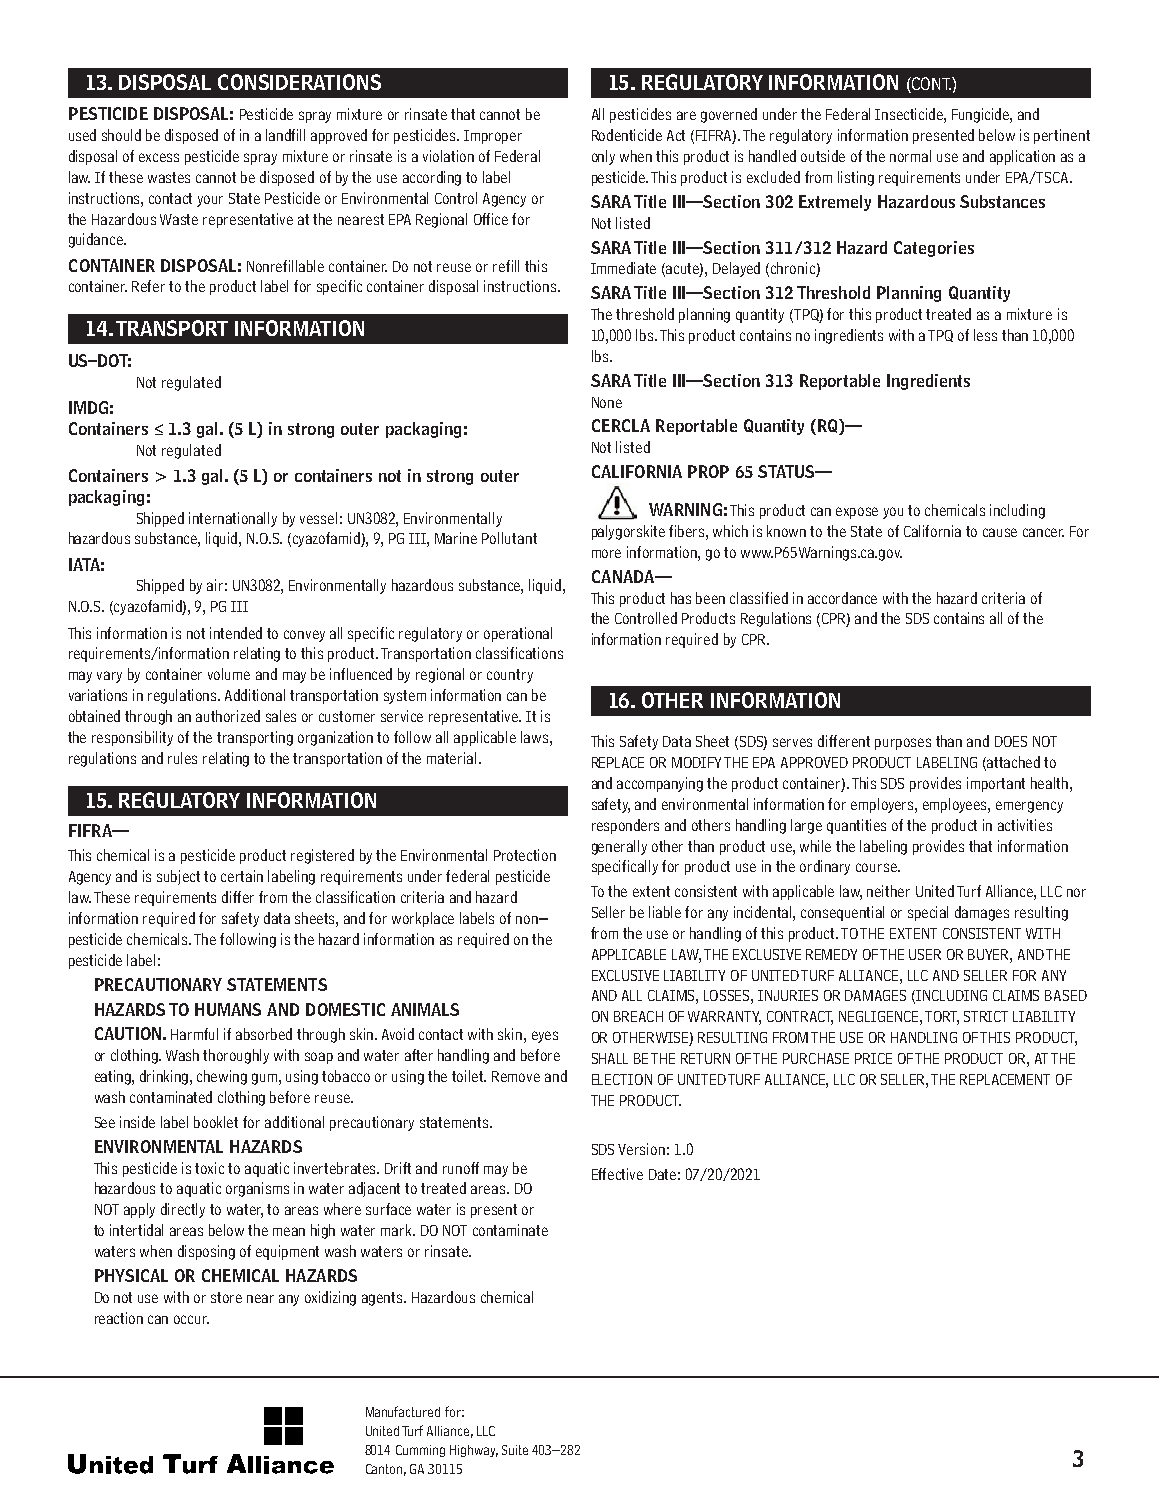 This screenshot has width=1159, height=1500. What do you see at coordinates (627, 135) in the screenshot?
I see `Rodenticide` at bounding box center [627, 135].
